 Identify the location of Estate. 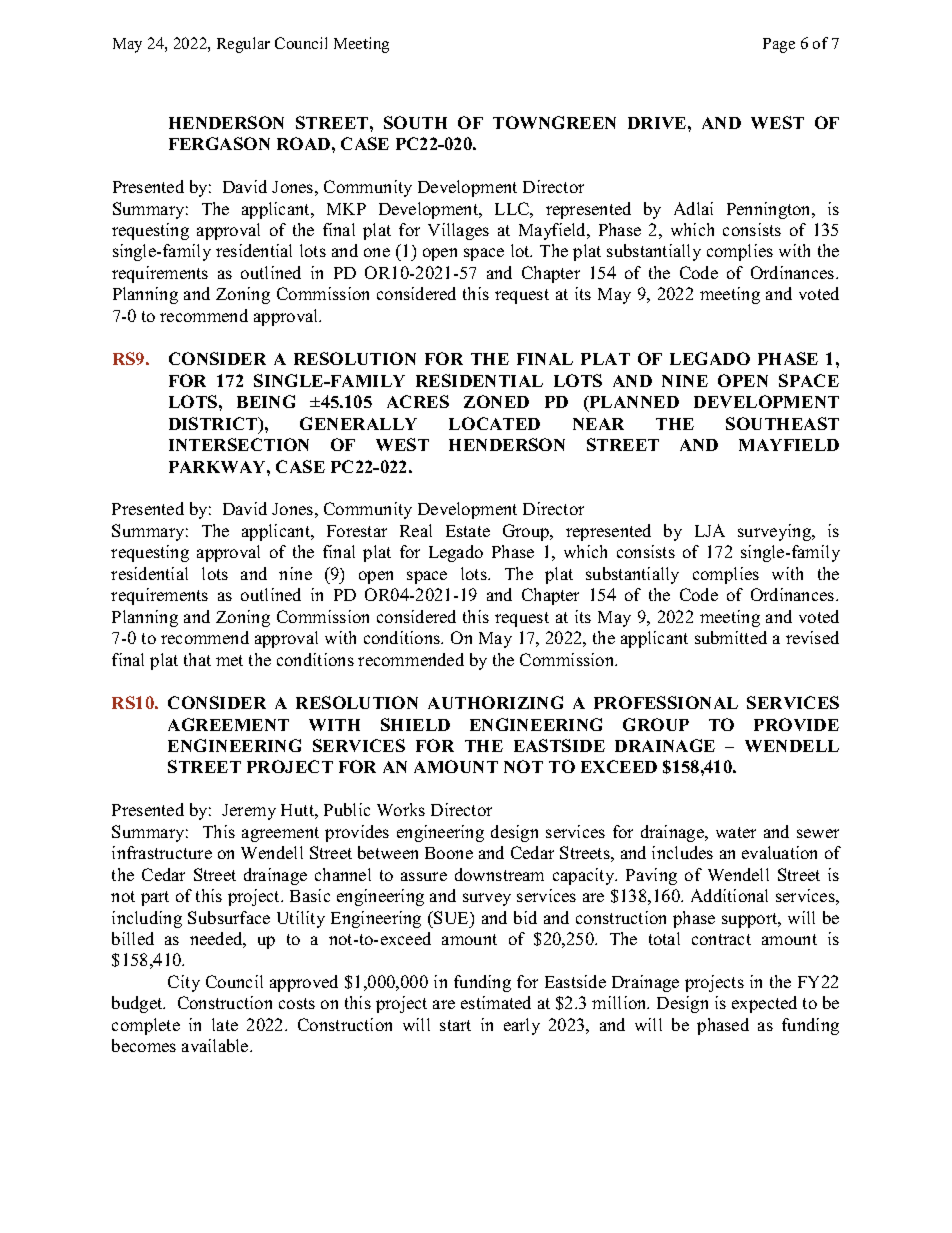
(468, 531).
